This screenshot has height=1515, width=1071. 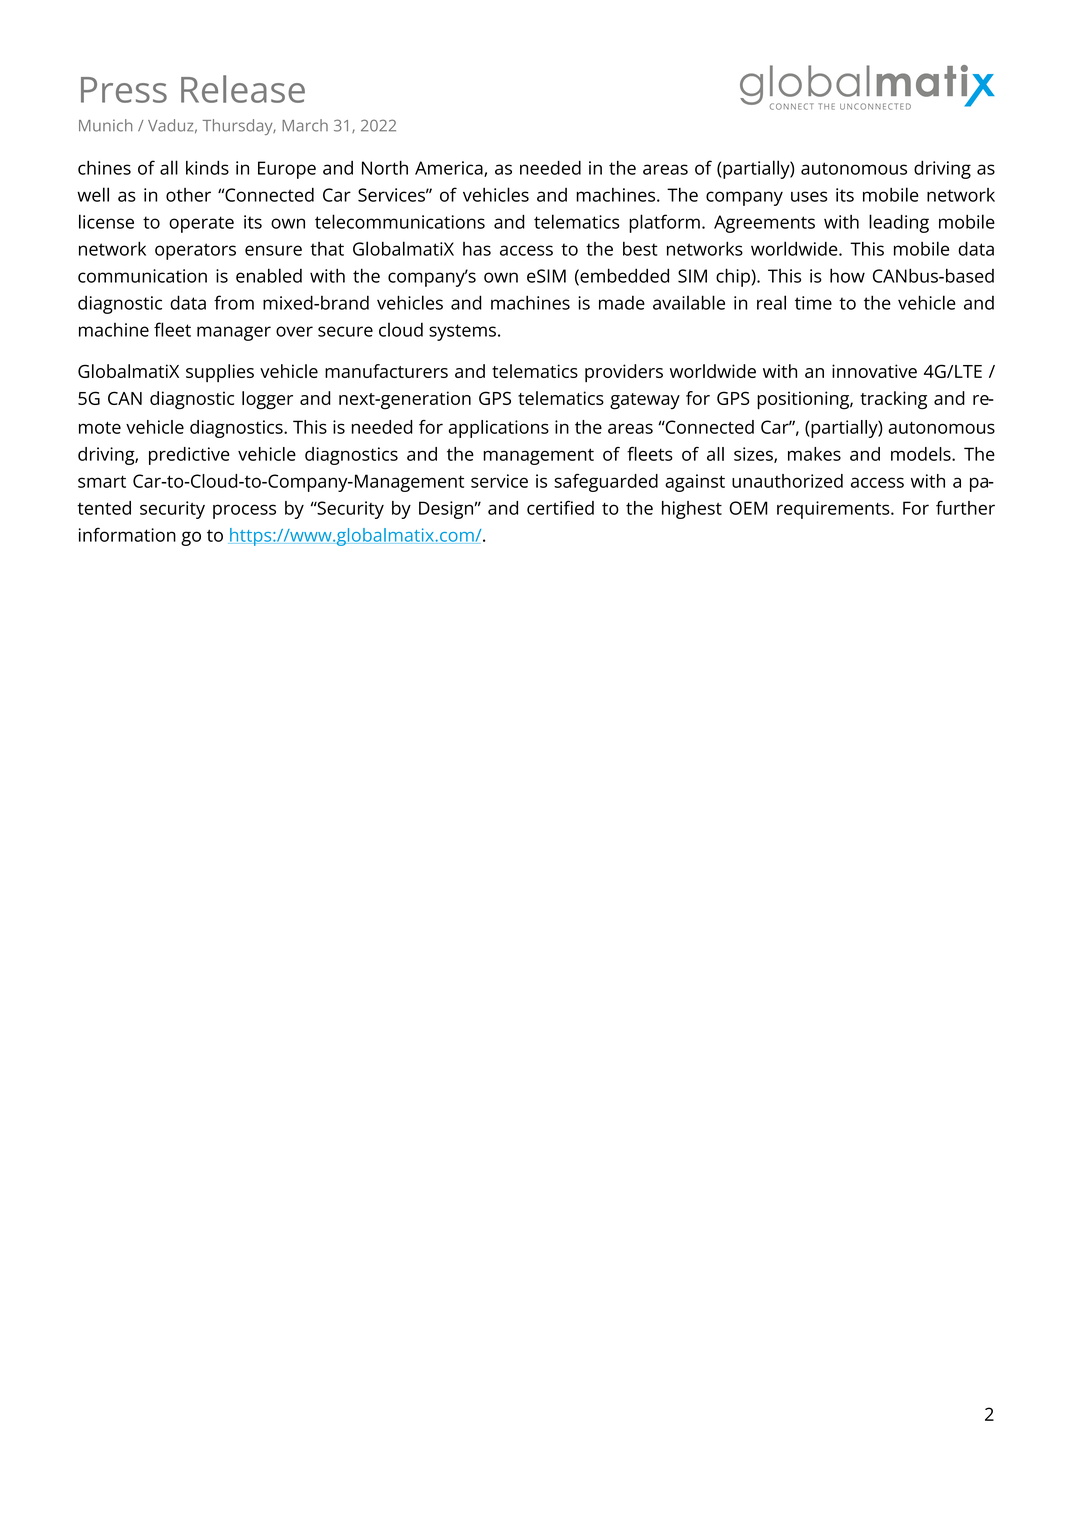 What do you see at coordinates (244, 511) in the screenshot?
I see `process` at bounding box center [244, 511].
